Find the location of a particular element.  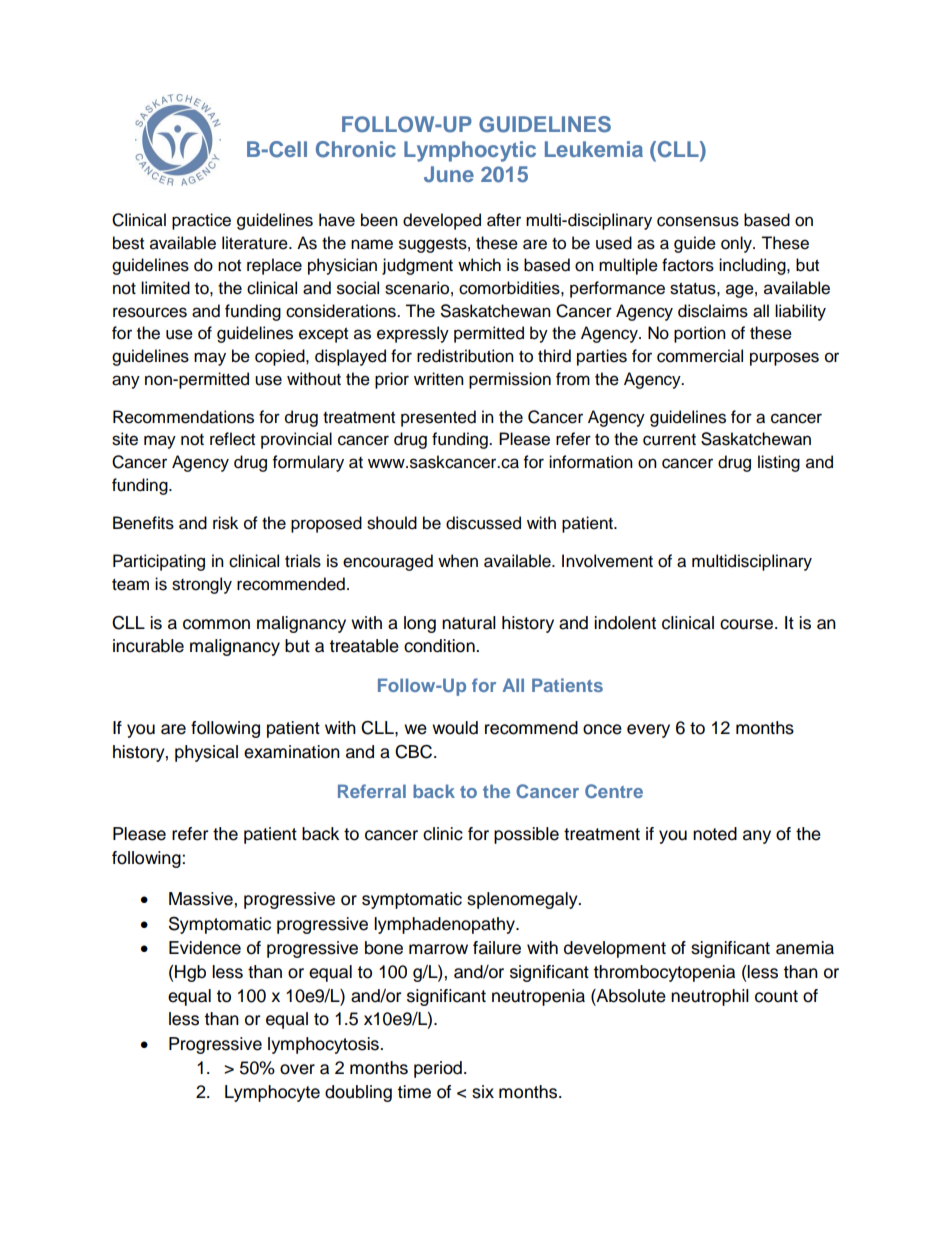

Lymphocyte is located at coordinates (272, 1093).
